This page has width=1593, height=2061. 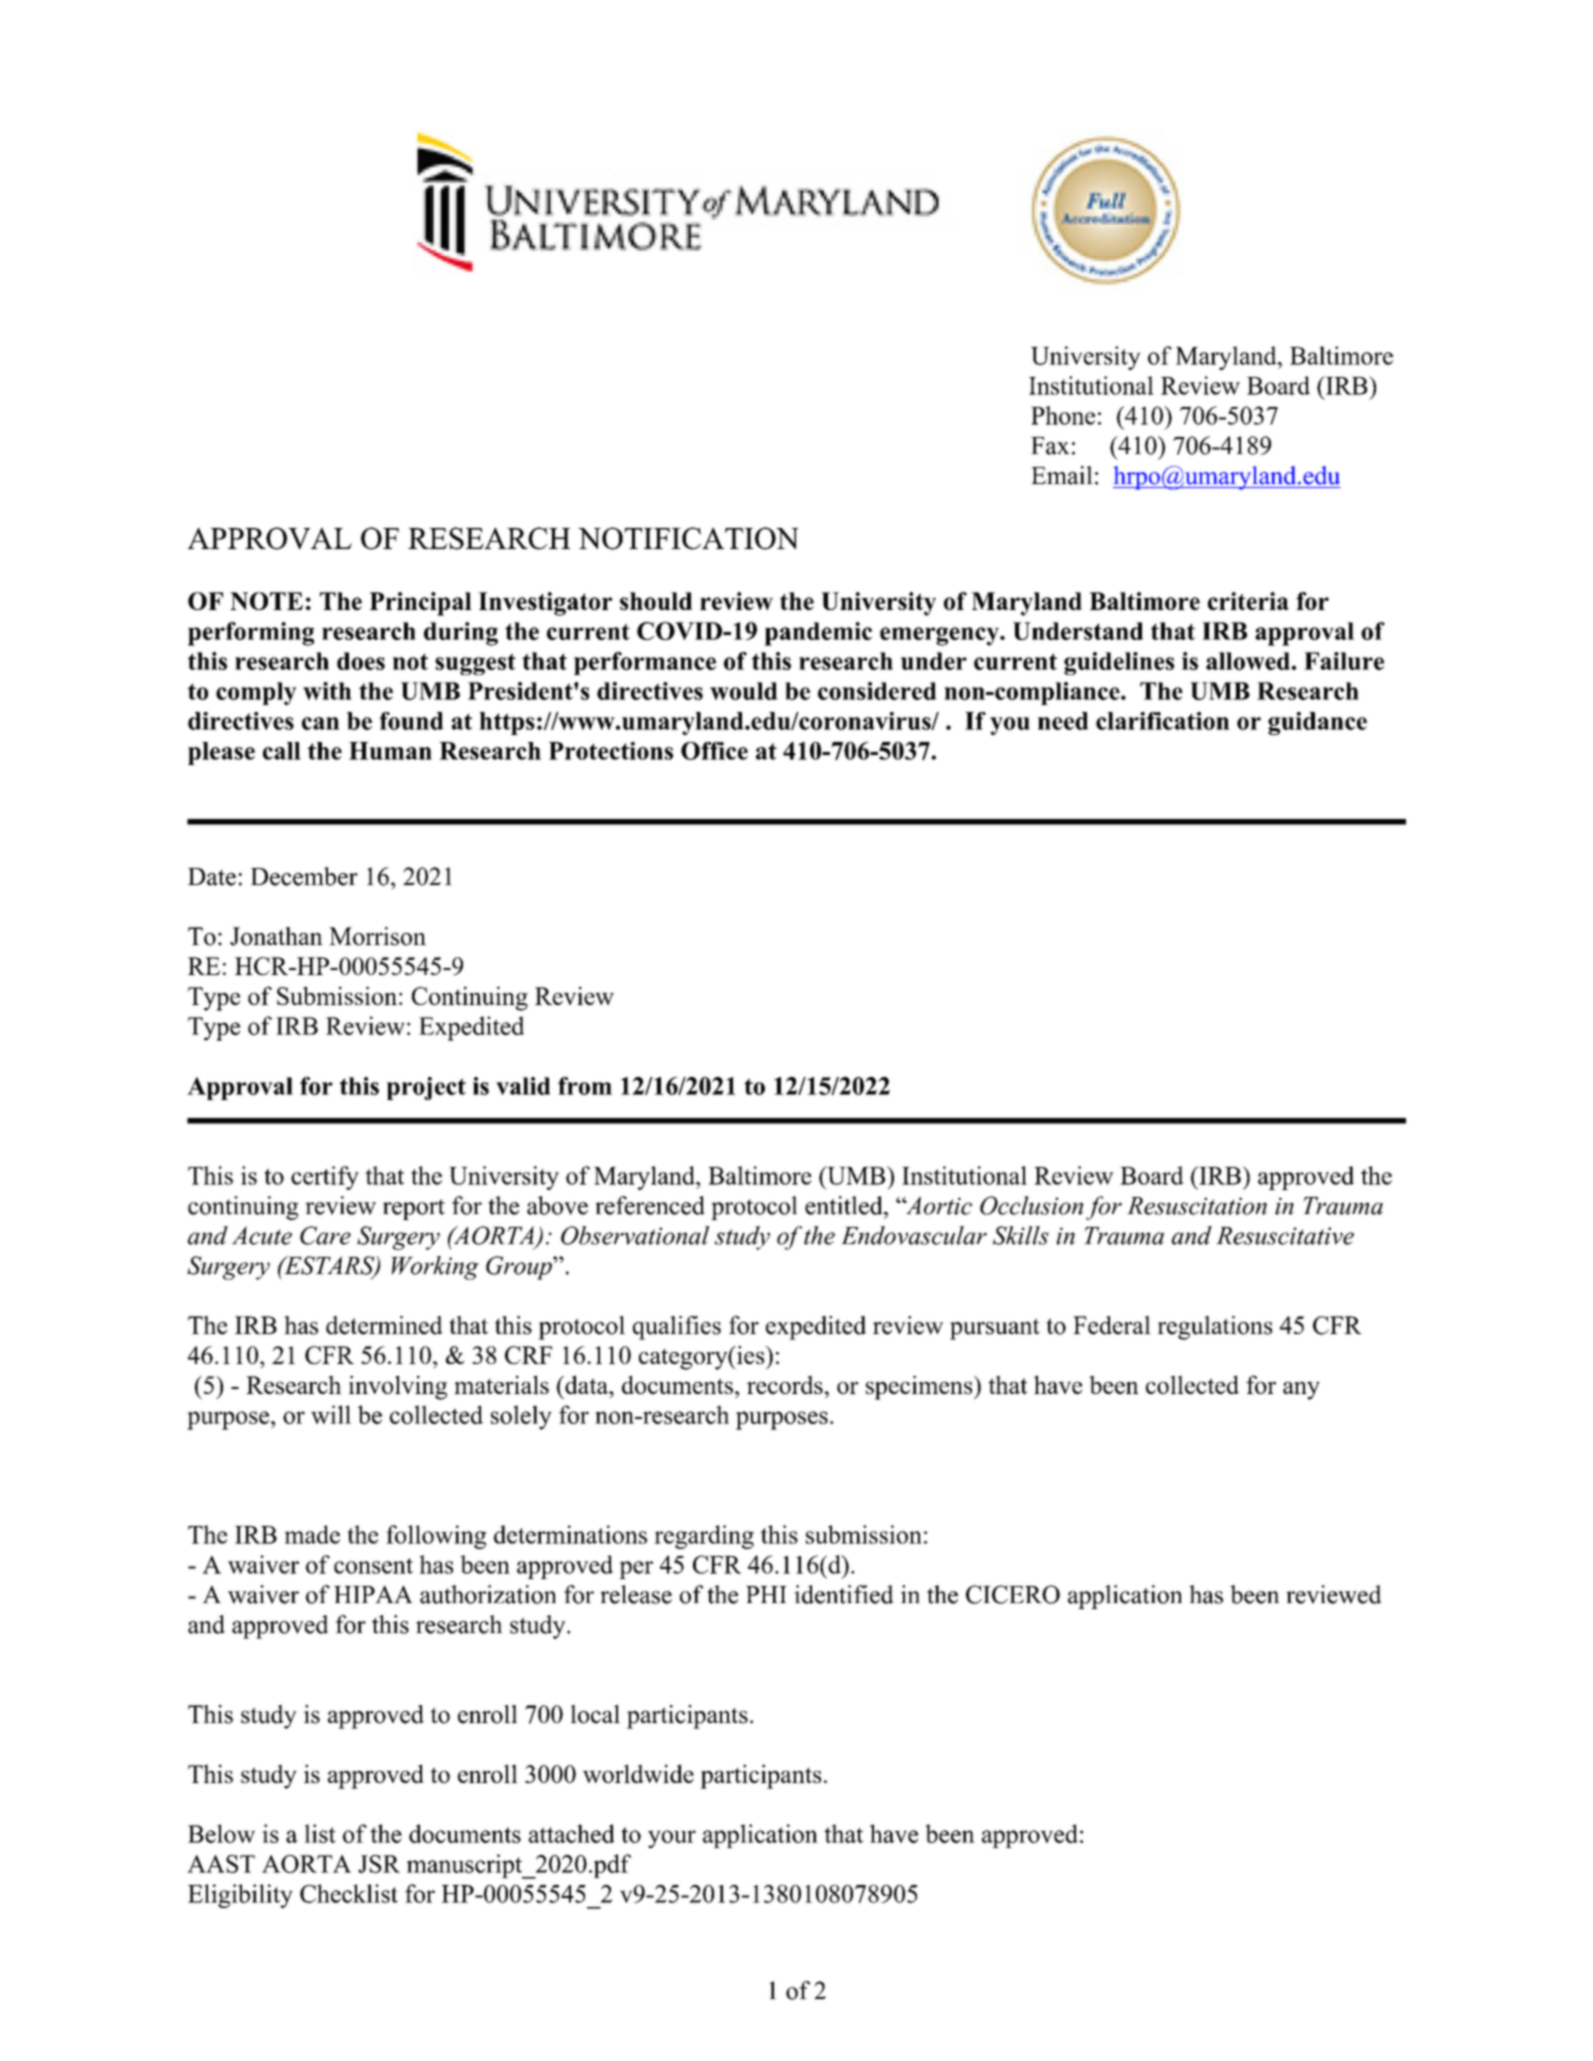 I want to click on certify, so click(x=325, y=1178).
